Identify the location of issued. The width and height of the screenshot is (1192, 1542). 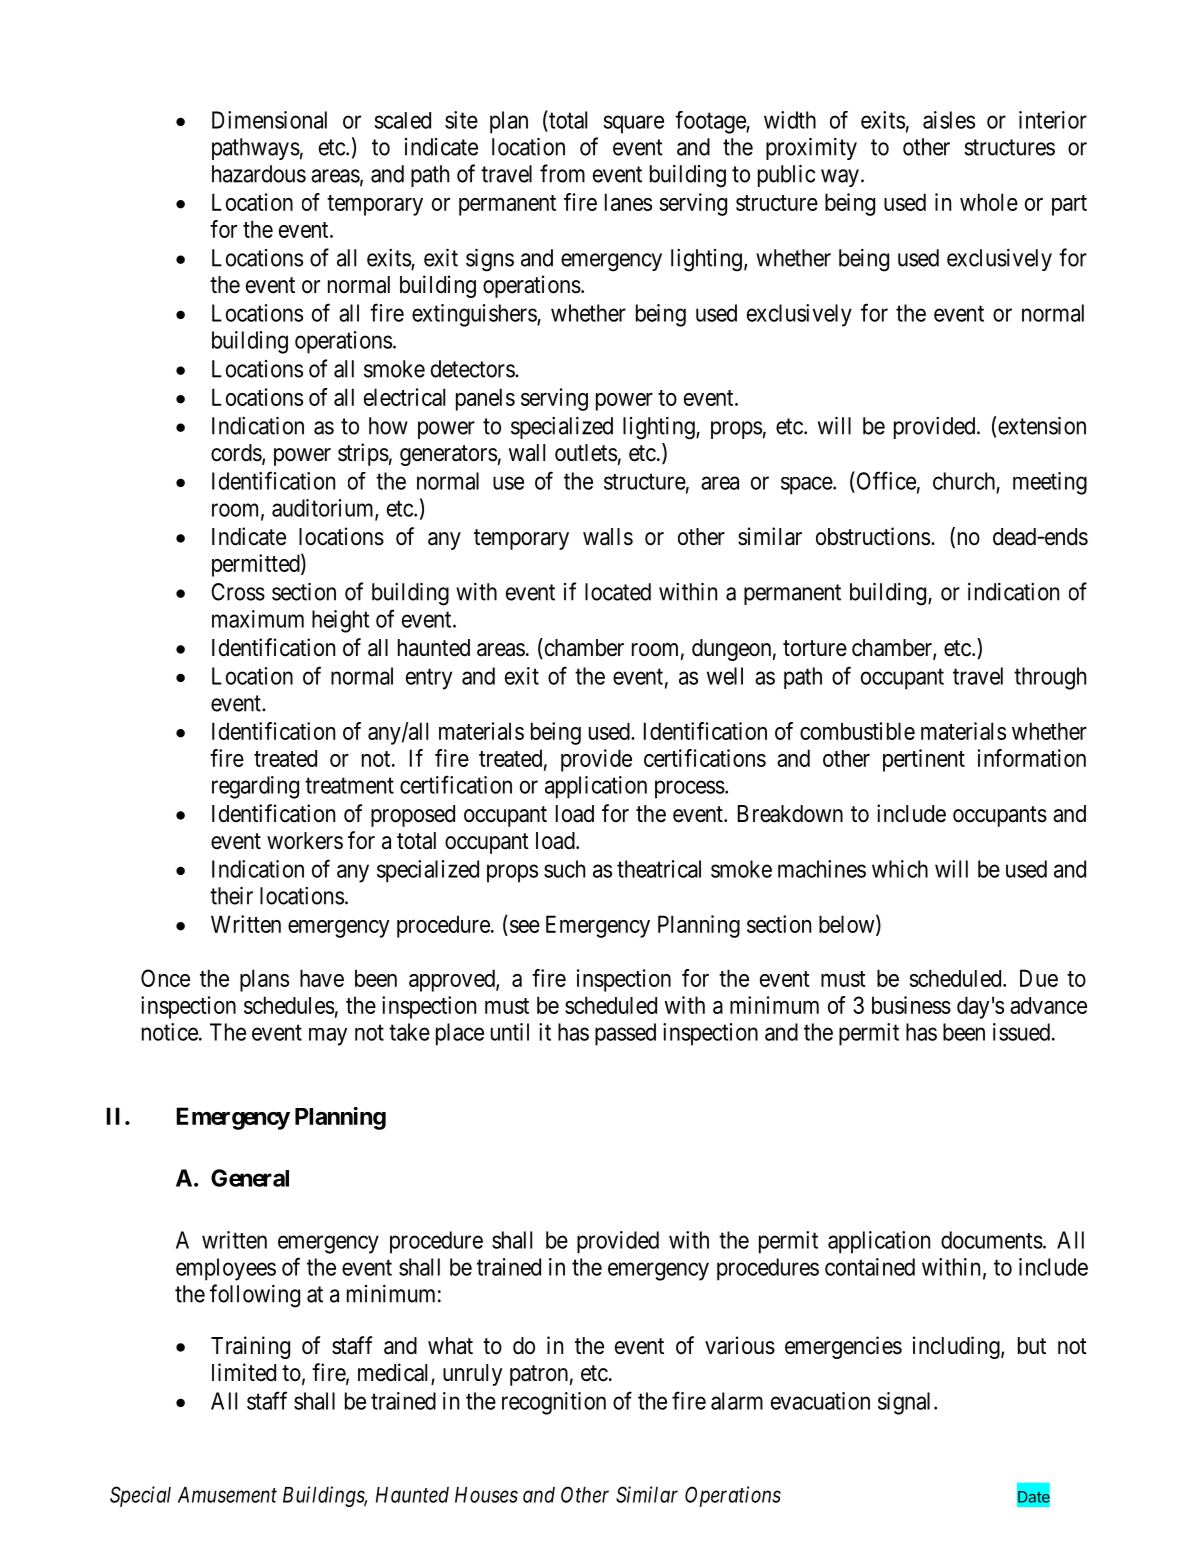
(1021, 1032).
